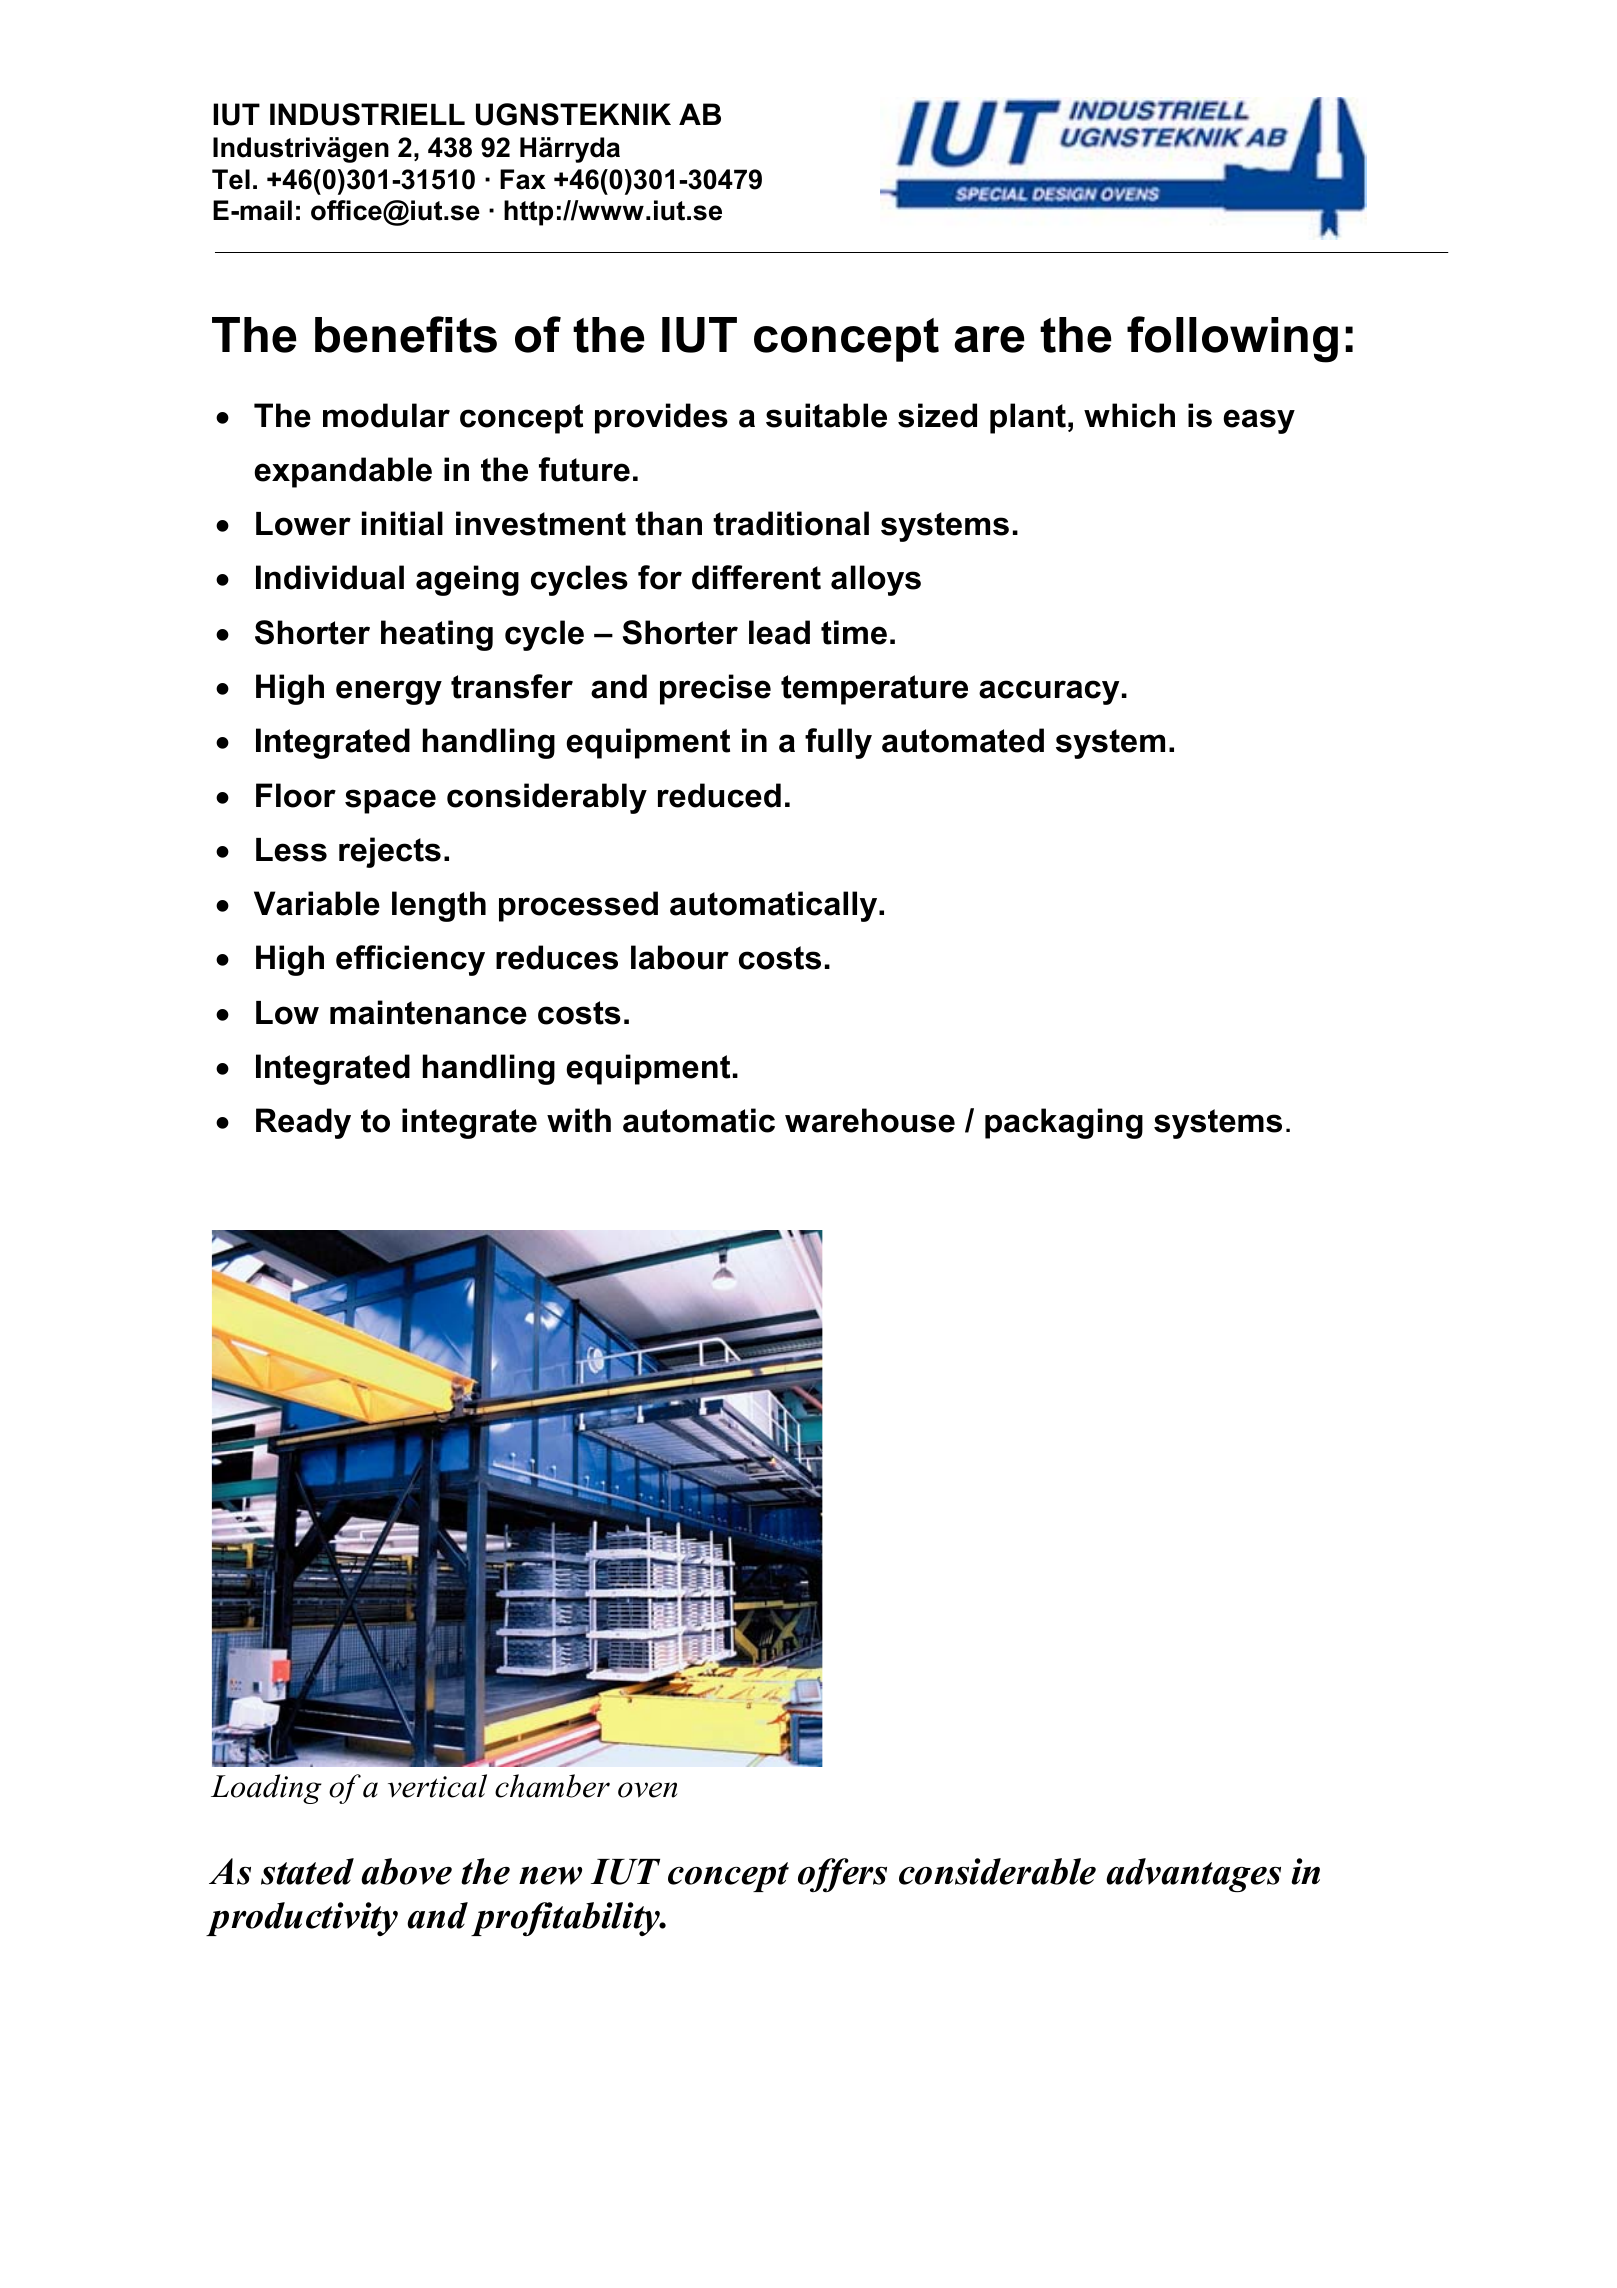 The image size is (1617, 2288). What do you see at coordinates (842, 1875) in the screenshot?
I see `offers` at bounding box center [842, 1875].
